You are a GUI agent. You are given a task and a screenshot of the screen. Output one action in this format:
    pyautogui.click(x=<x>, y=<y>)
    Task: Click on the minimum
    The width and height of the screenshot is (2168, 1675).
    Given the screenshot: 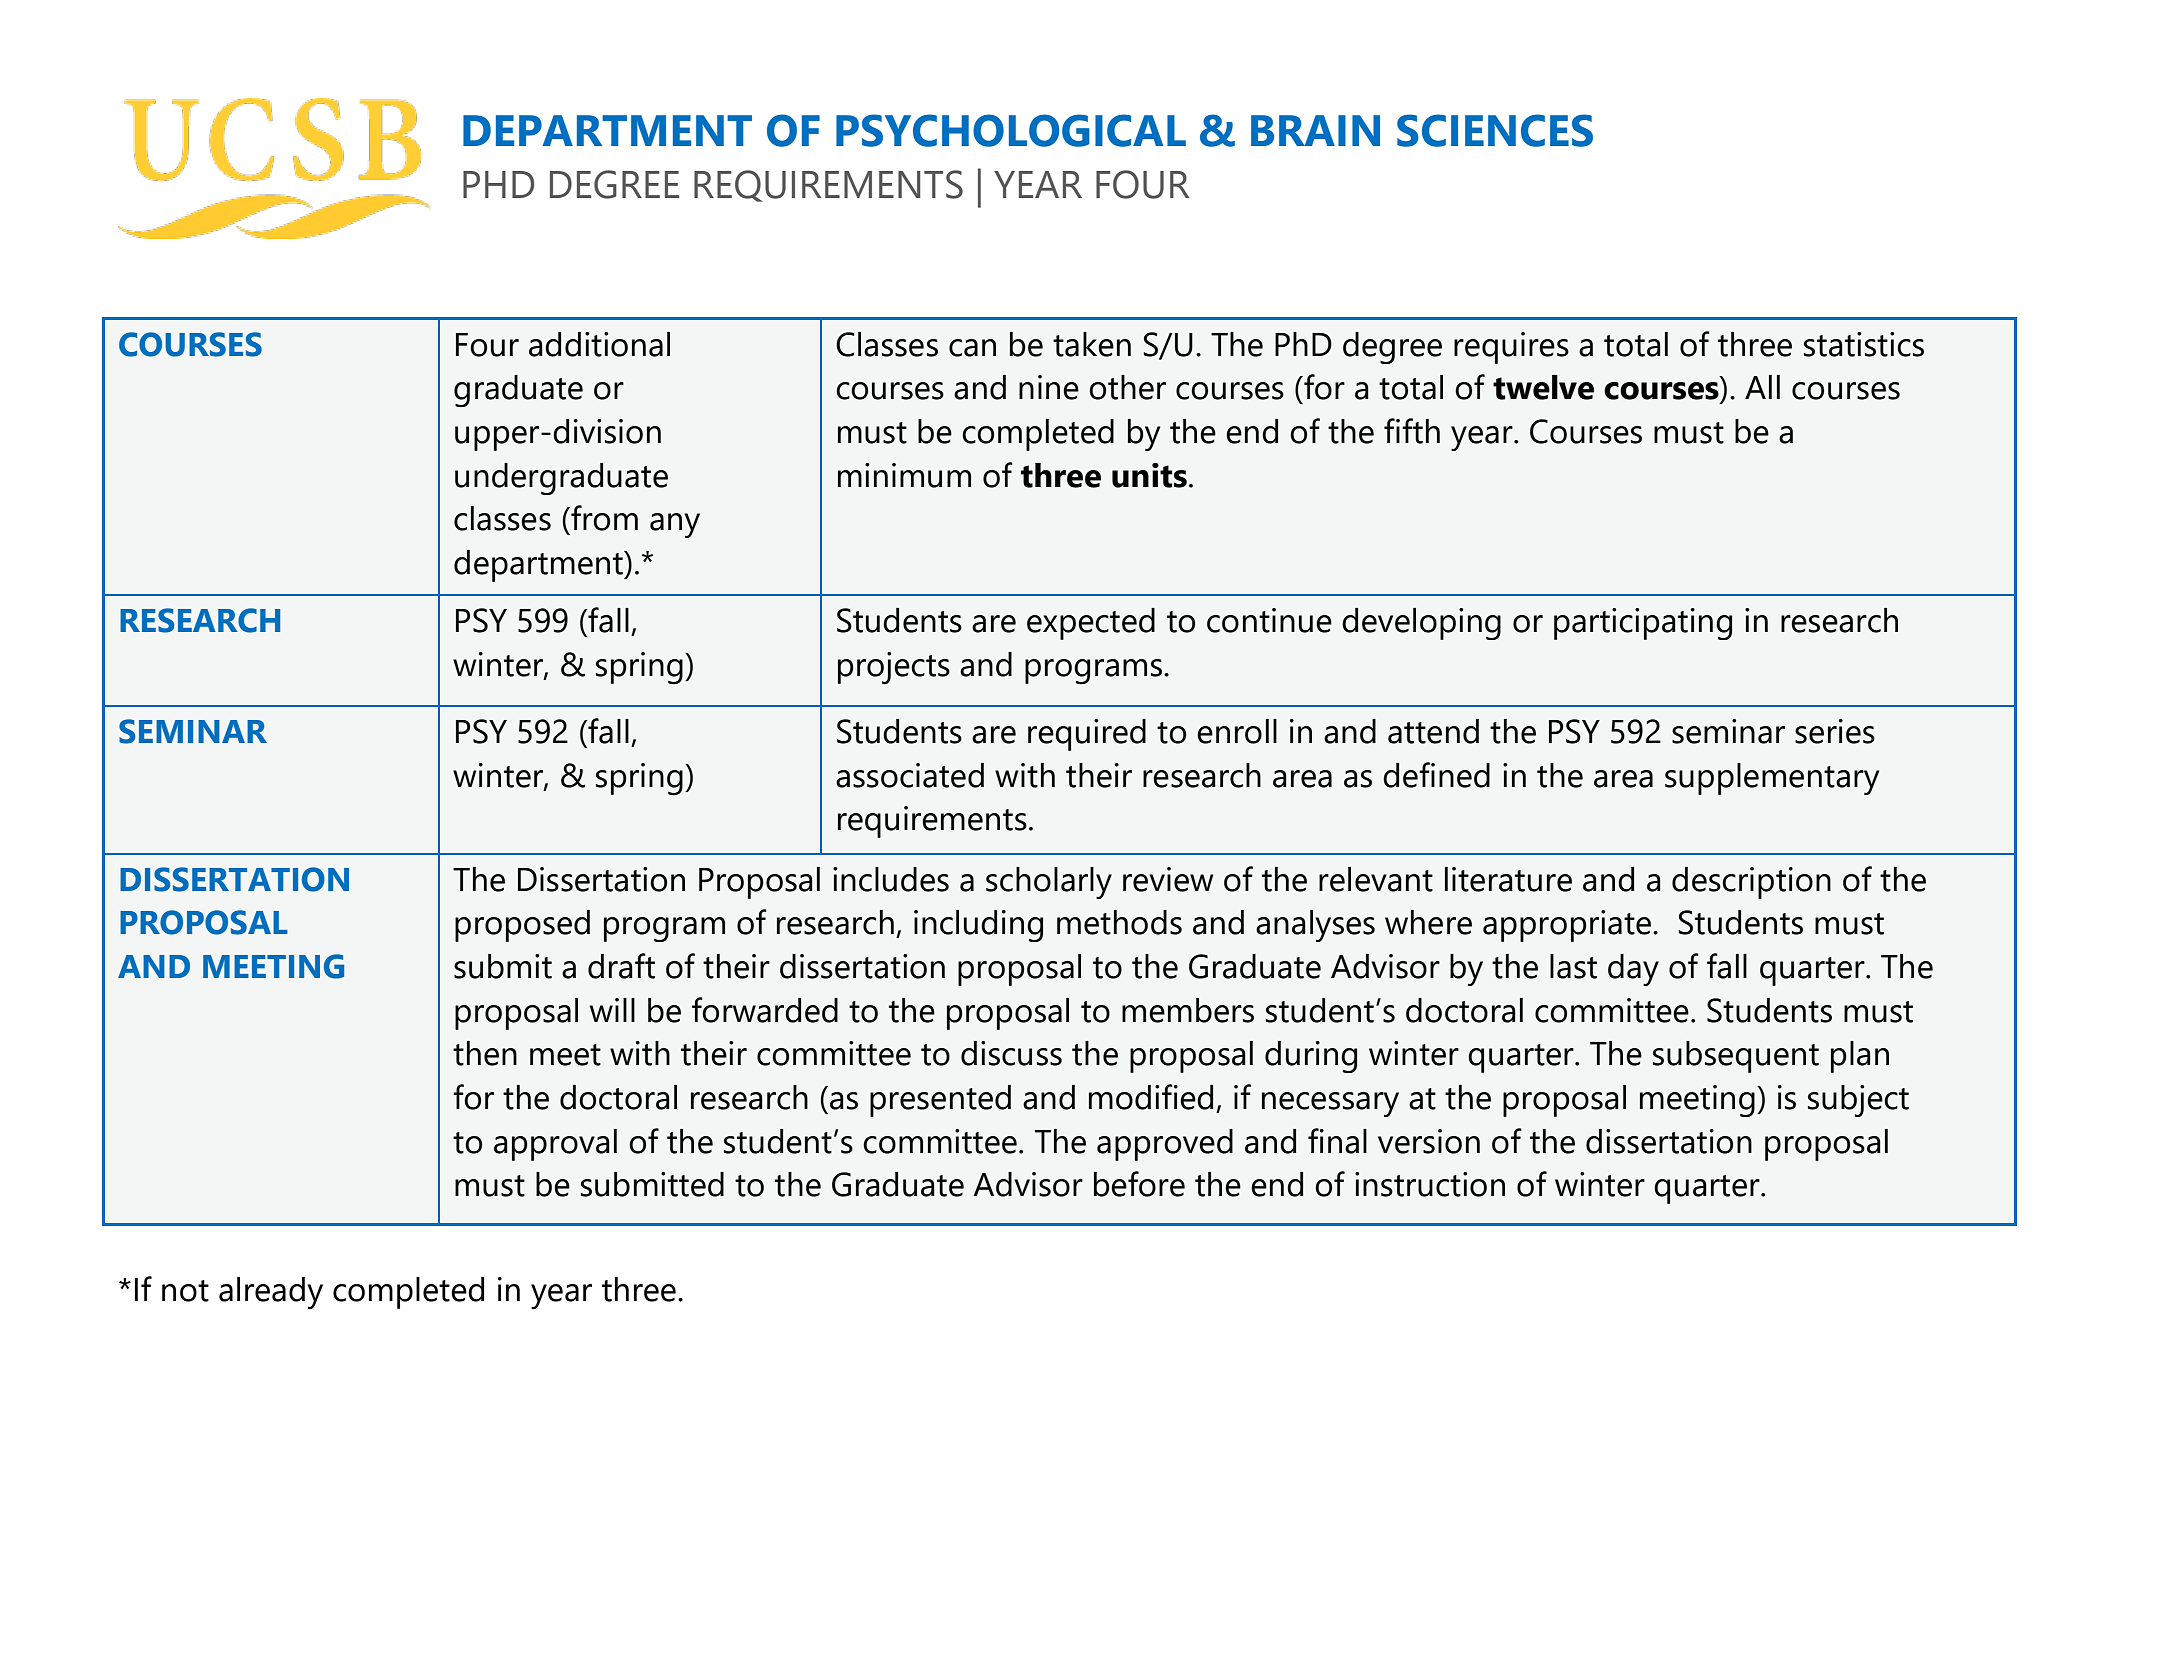 What is the action you would take?
    pyautogui.click(x=904, y=475)
